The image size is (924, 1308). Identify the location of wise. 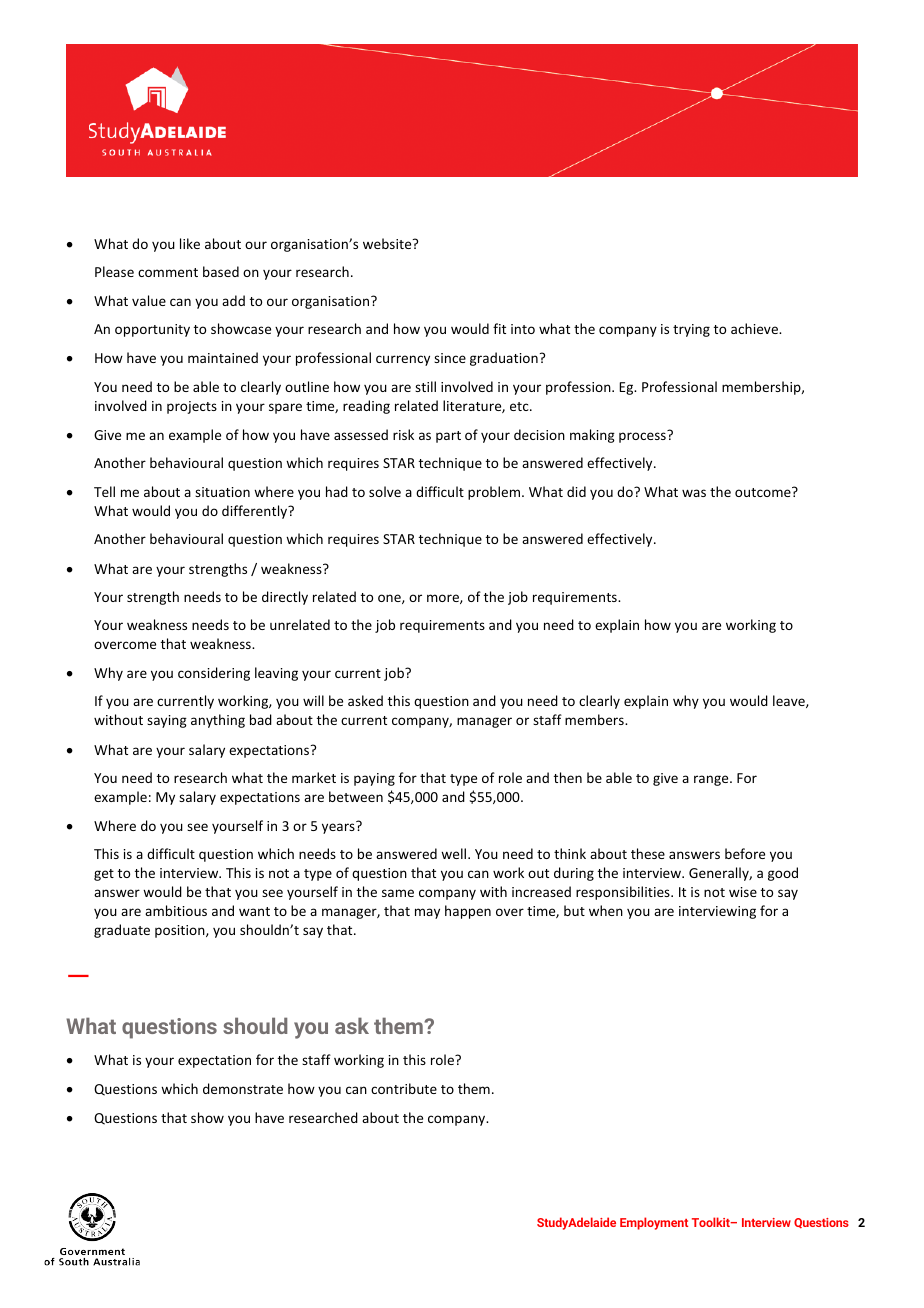
(743, 892).
